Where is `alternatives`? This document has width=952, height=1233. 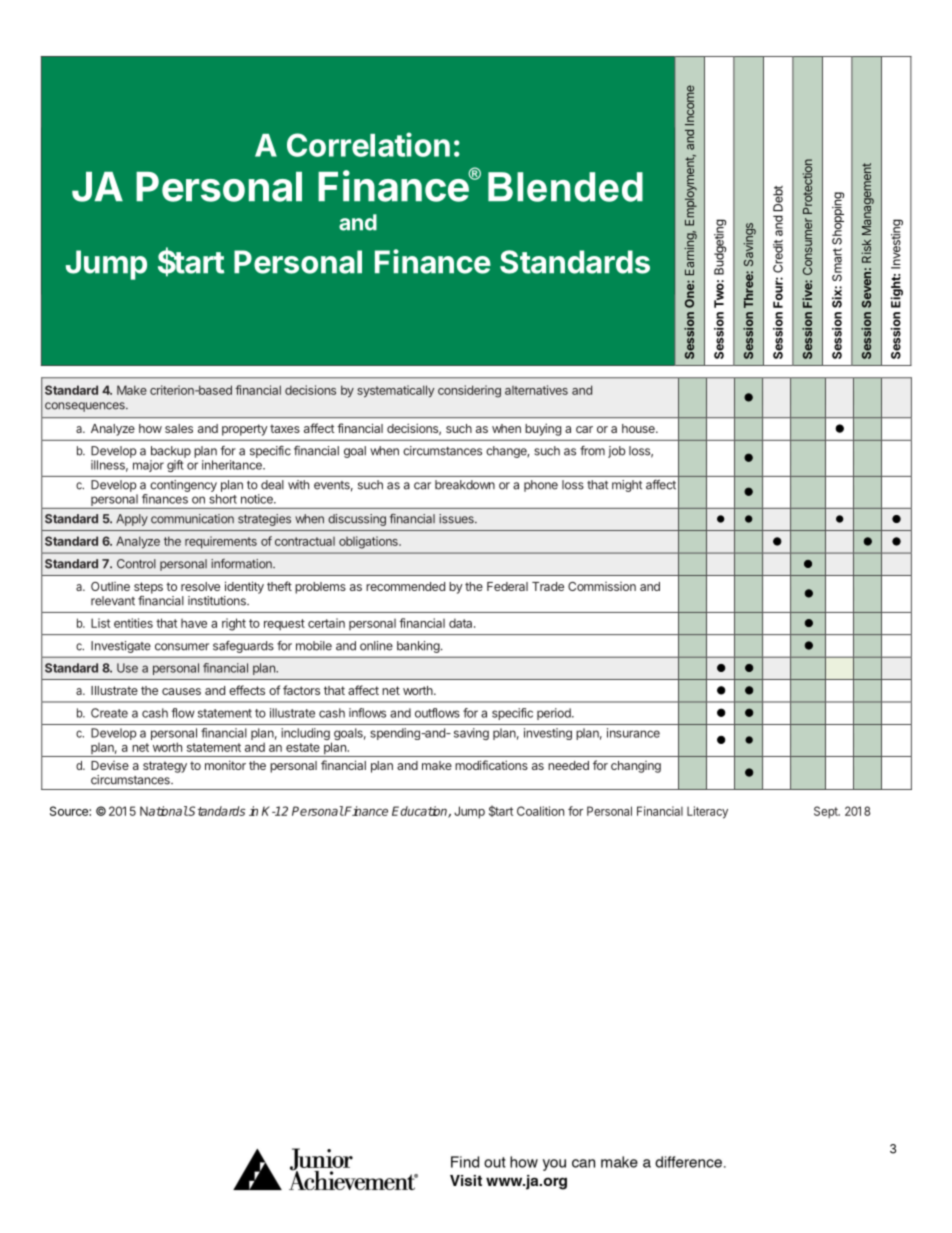
alternatives is located at coordinates (536, 390).
